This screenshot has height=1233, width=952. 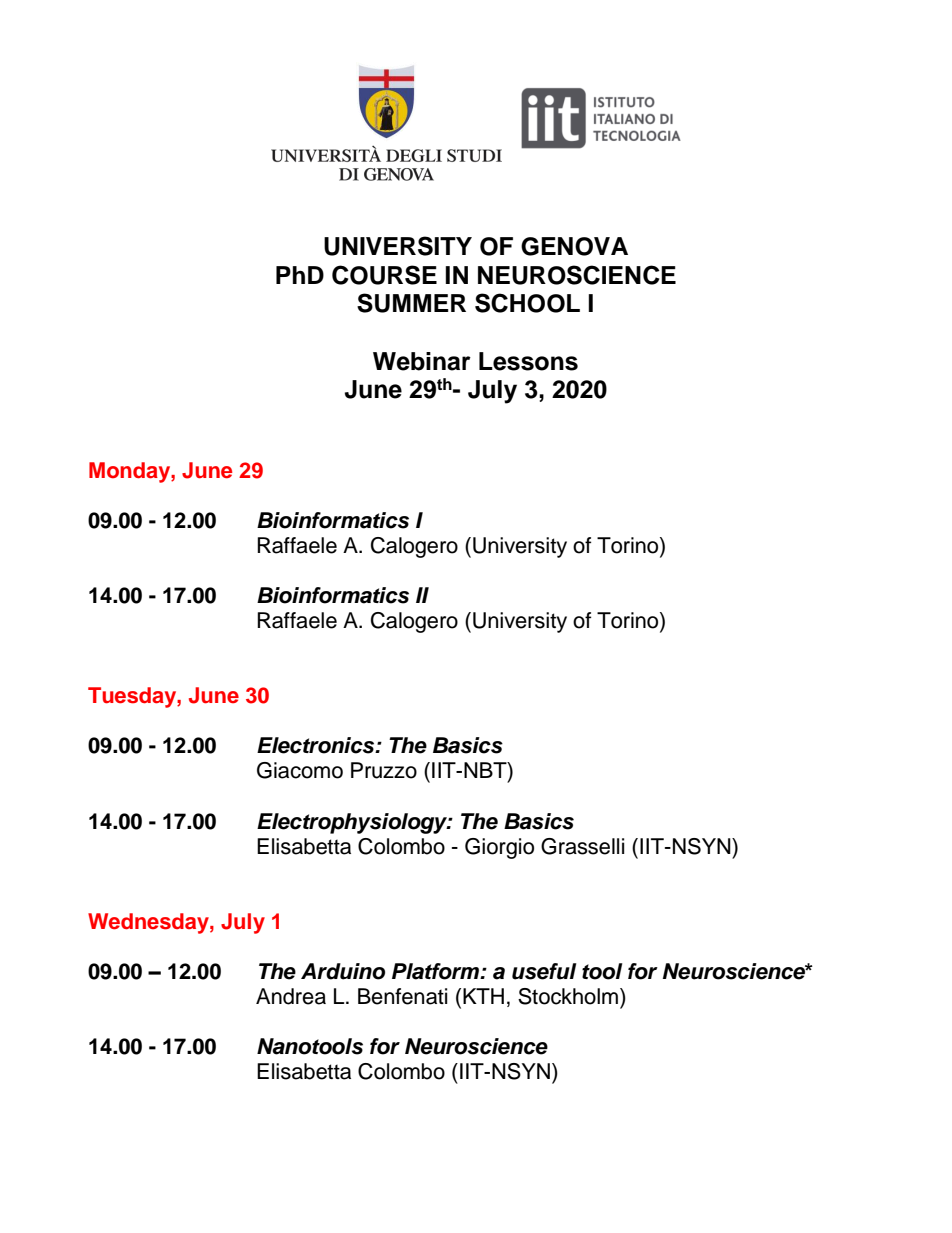 I want to click on Electronics, so click(x=317, y=745).
